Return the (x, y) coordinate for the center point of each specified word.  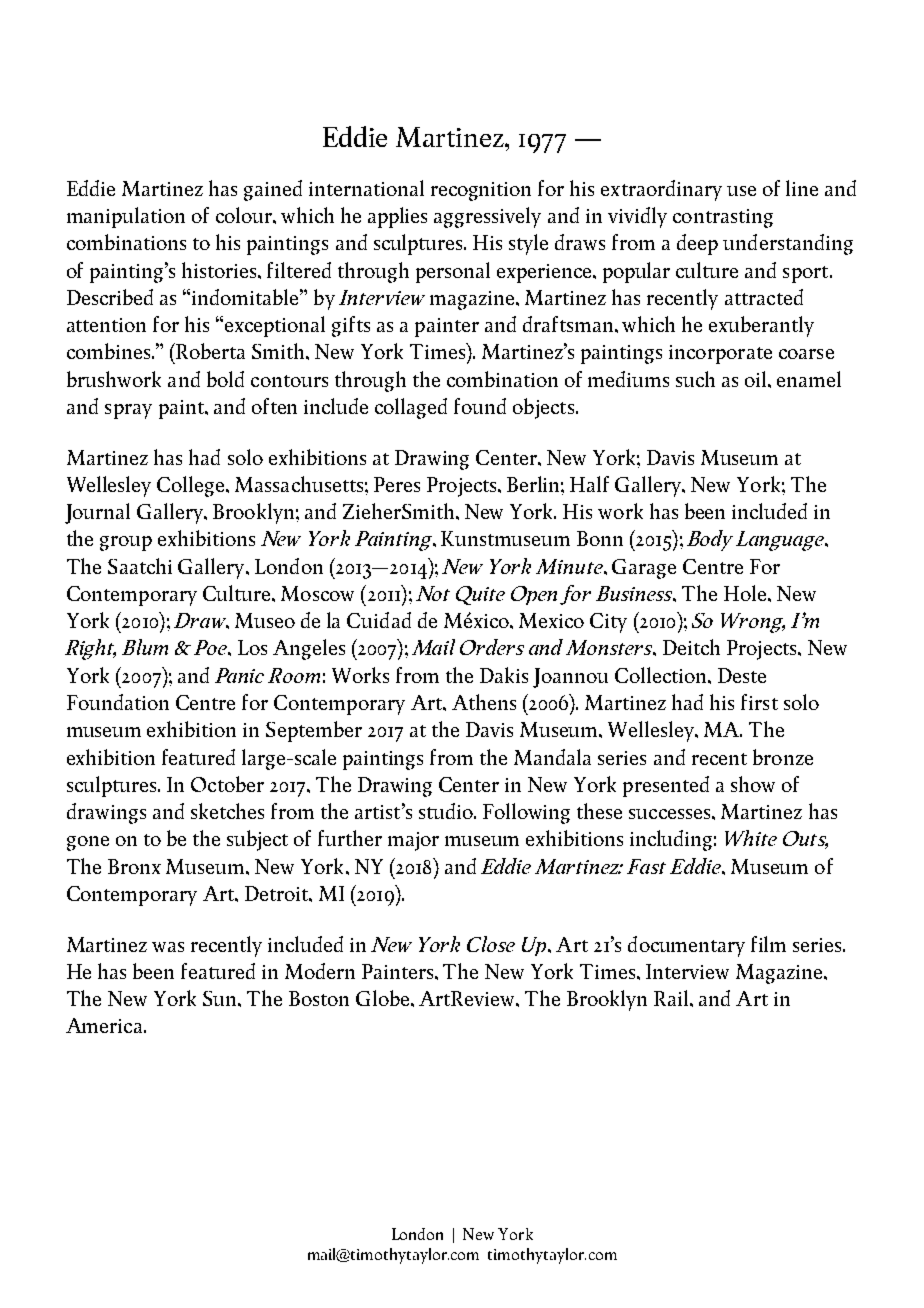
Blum (145, 647)
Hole (745, 593)
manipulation (126, 217)
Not (433, 593)
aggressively (487, 217)
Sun (221, 998)
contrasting (723, 218)
